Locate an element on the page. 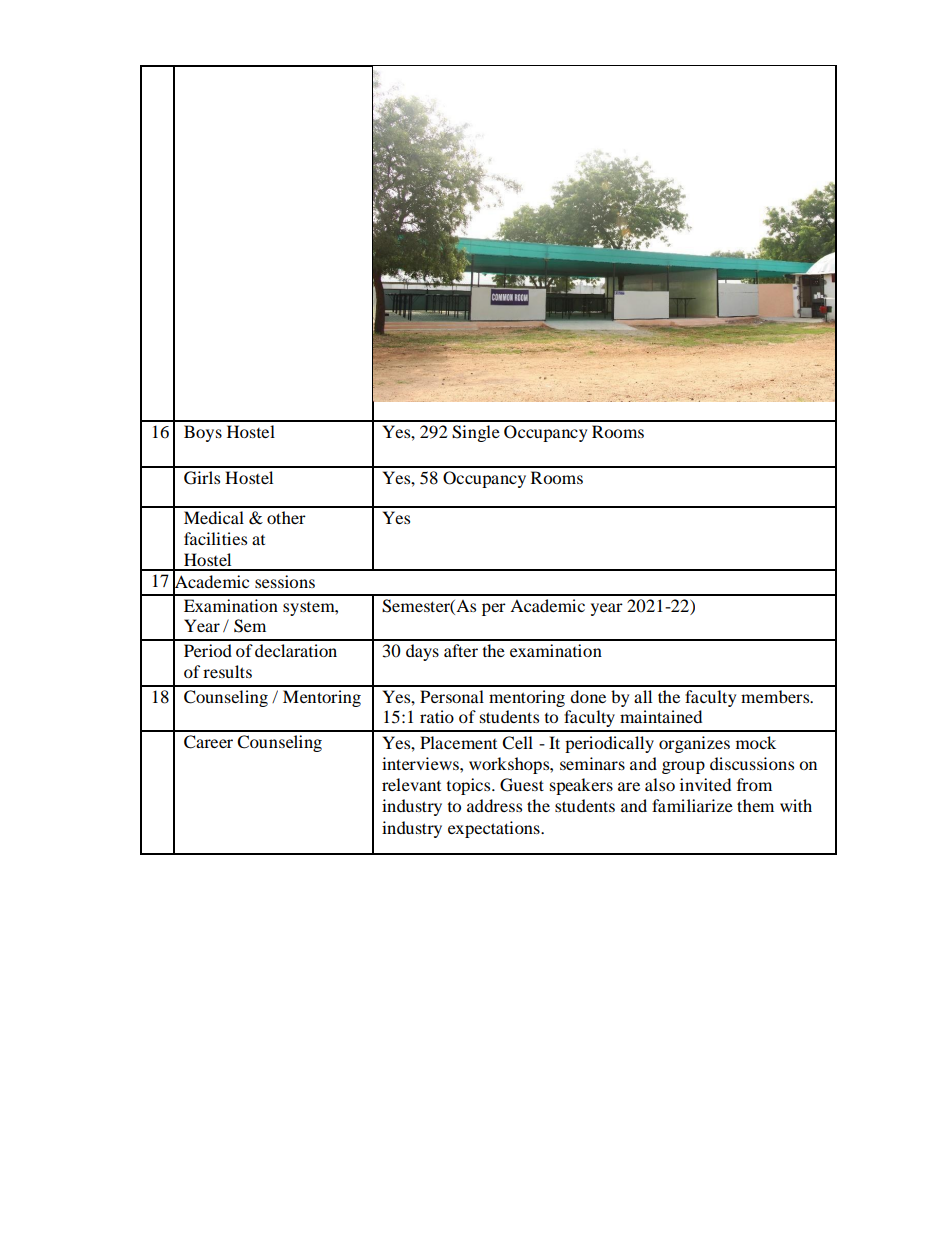 The width and height of the document is (952, 1233). relevant is located at coordinates (411, 784).
